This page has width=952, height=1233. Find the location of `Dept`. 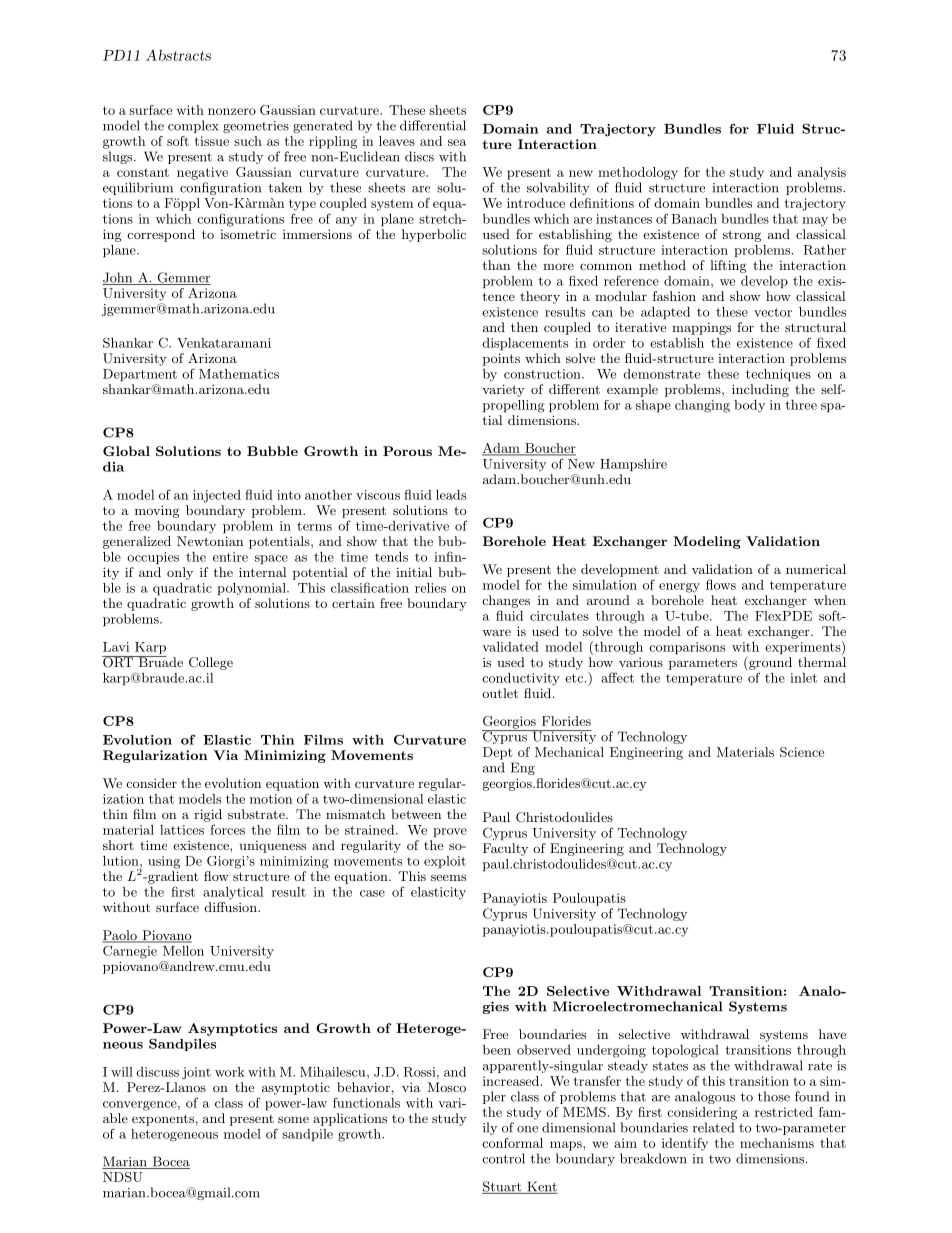

Dept is located at coordinates (498, 753).
